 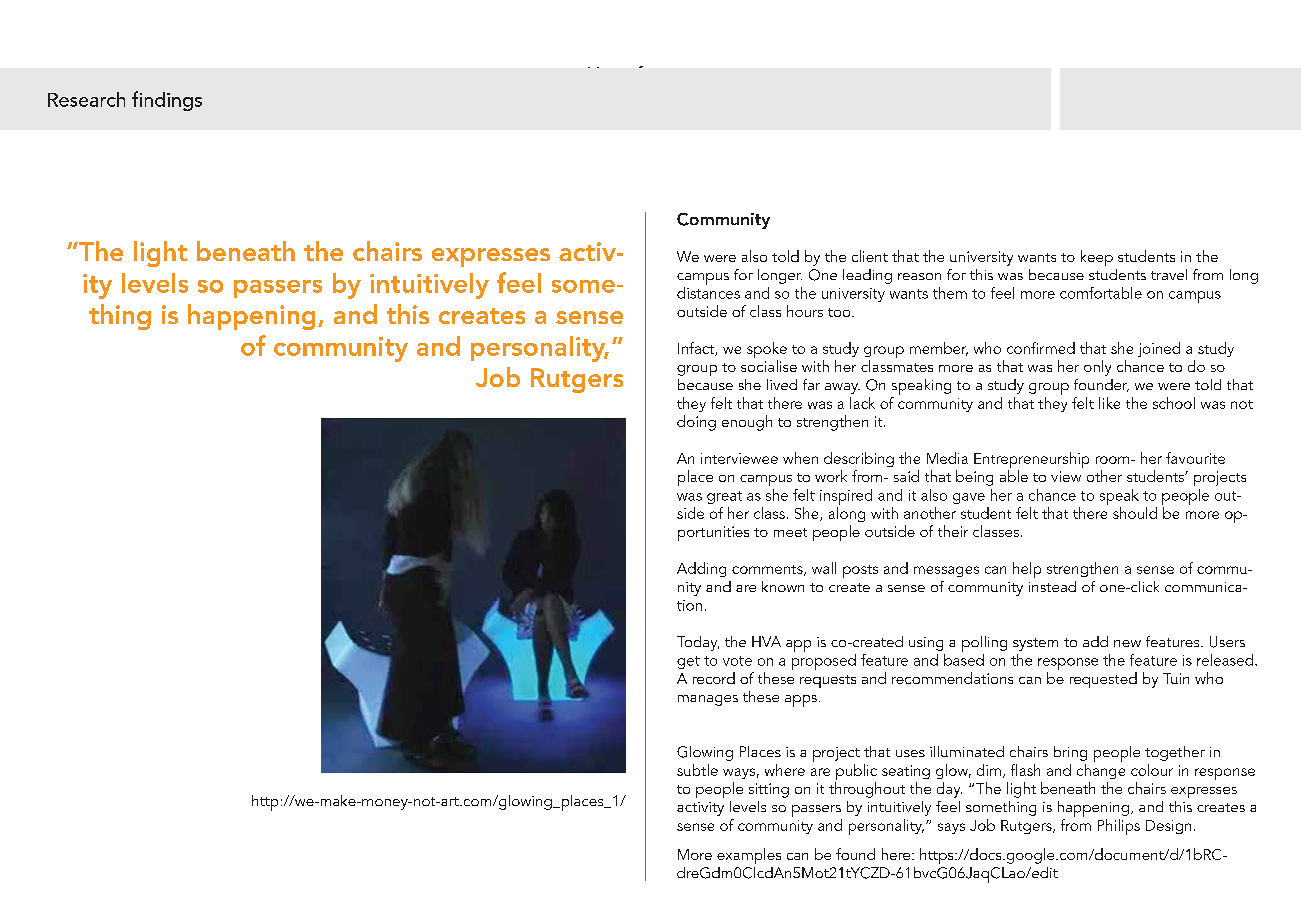 What do you see at coordinates (708, 293) in the document?
I see `distances` at bounding box center [708, 293].
